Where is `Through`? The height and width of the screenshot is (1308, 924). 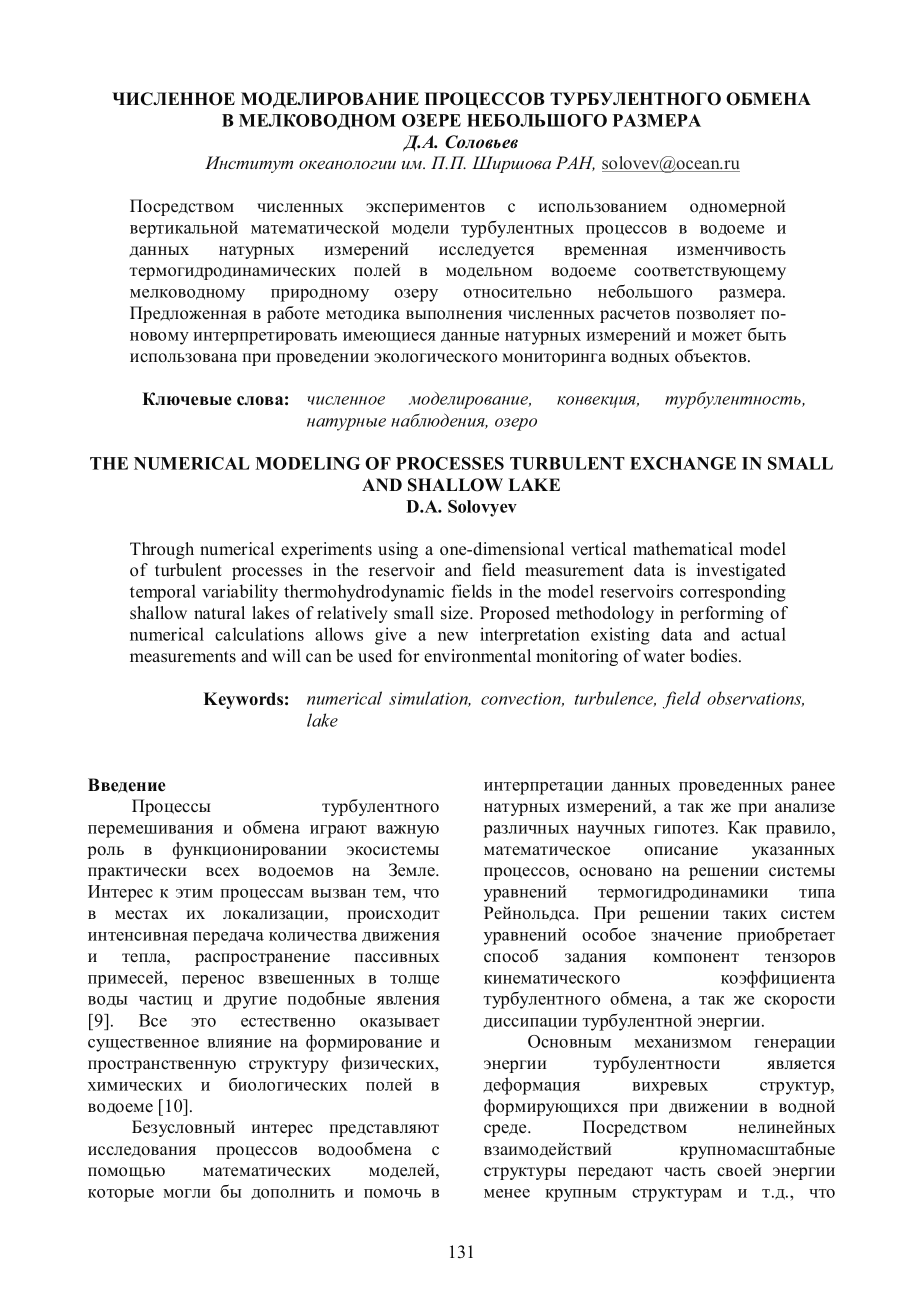 Through is located at coordinates (162, 550).
